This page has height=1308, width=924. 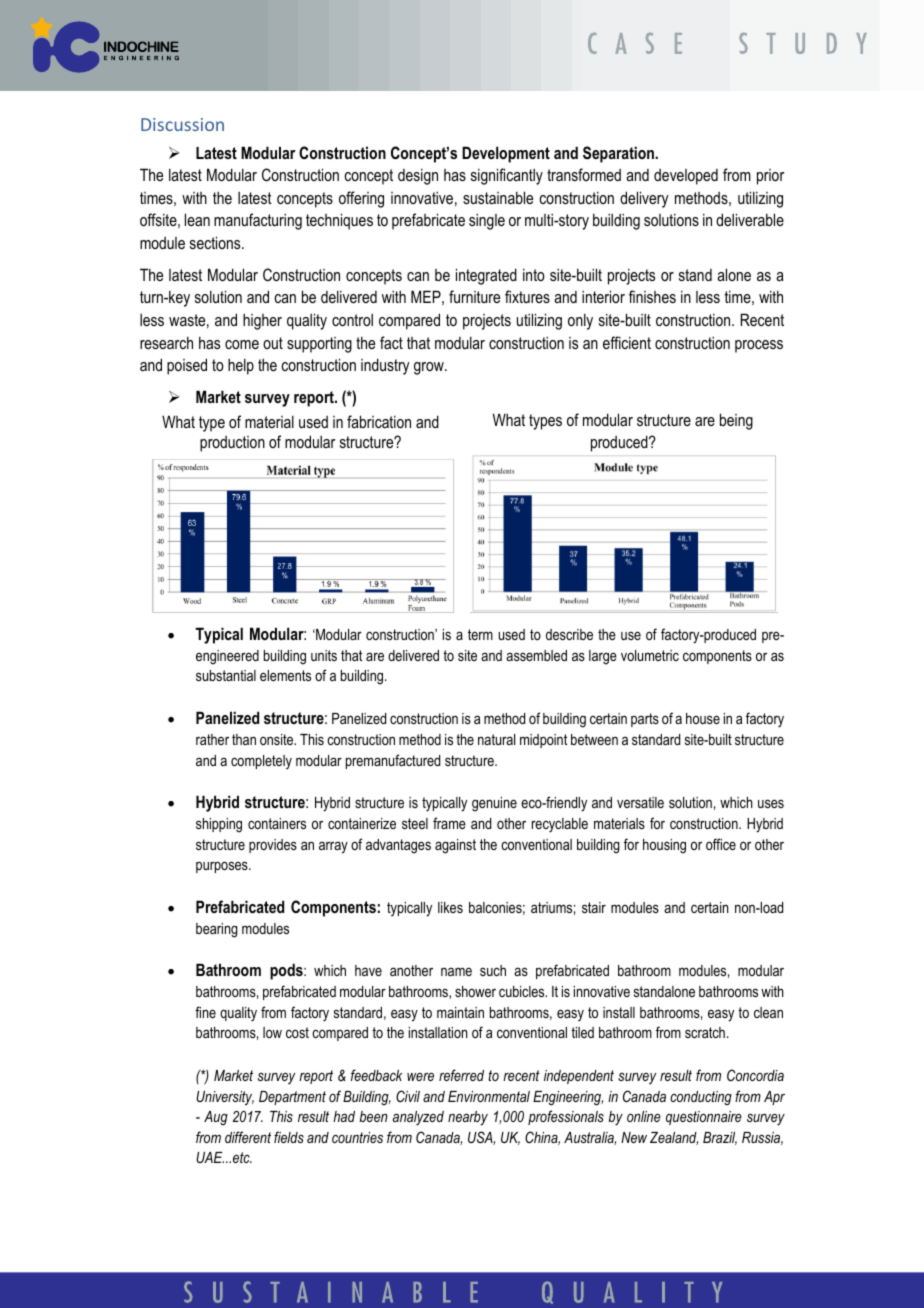 I want to click on term, so click(x=480, y=634).
